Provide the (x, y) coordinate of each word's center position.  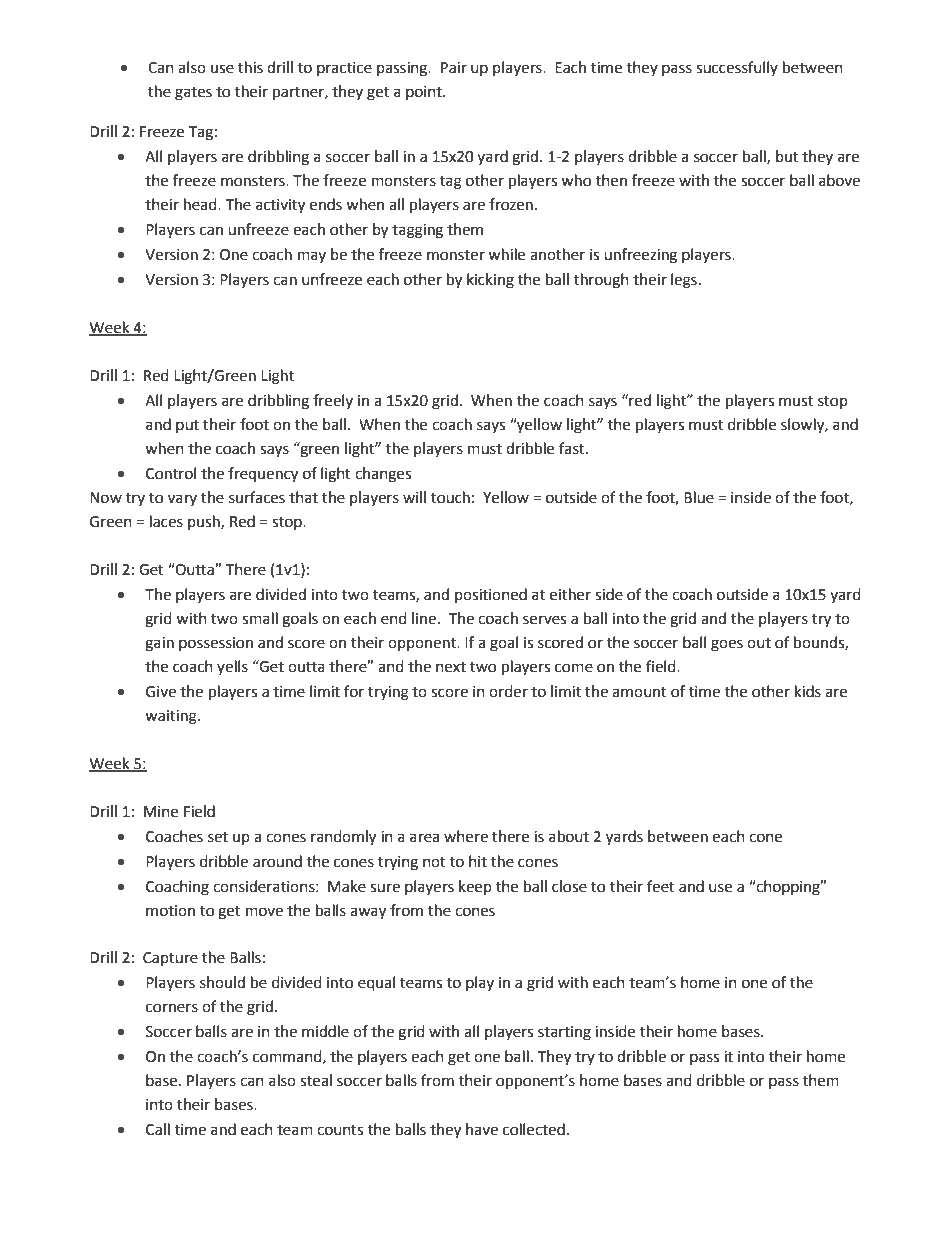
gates (193, 94)
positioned (491, 595)
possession (216, 644)
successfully (737, 68)
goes (727, 645)
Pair (454, 68)
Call (158, 1129)
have (482, 1129)
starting (564, 1033)
